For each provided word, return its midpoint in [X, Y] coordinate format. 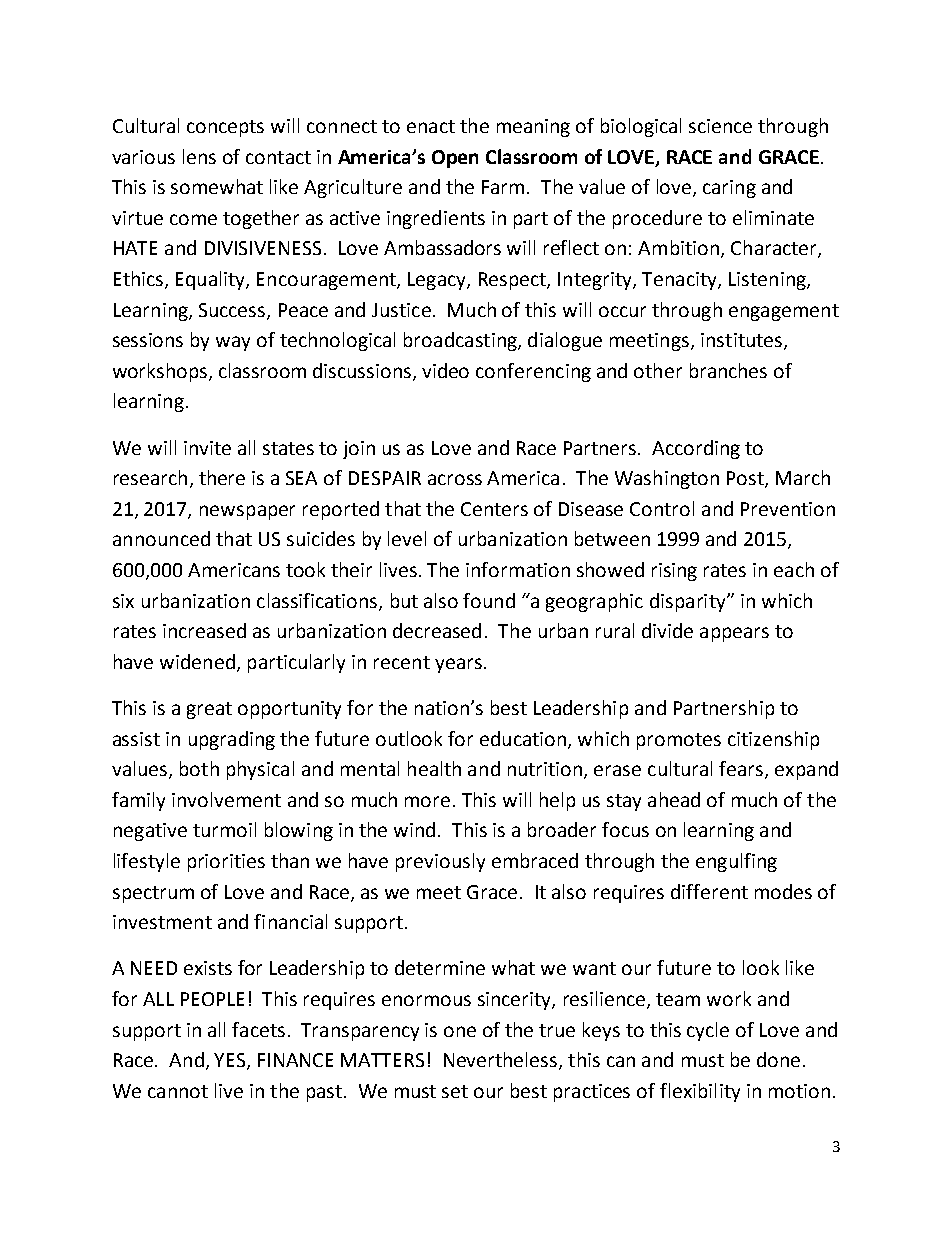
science [720, 126]
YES [231, 1061]
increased [204, 630]
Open [455, 159]
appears [734, 634]
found [489, 600]
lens [199, 156]
